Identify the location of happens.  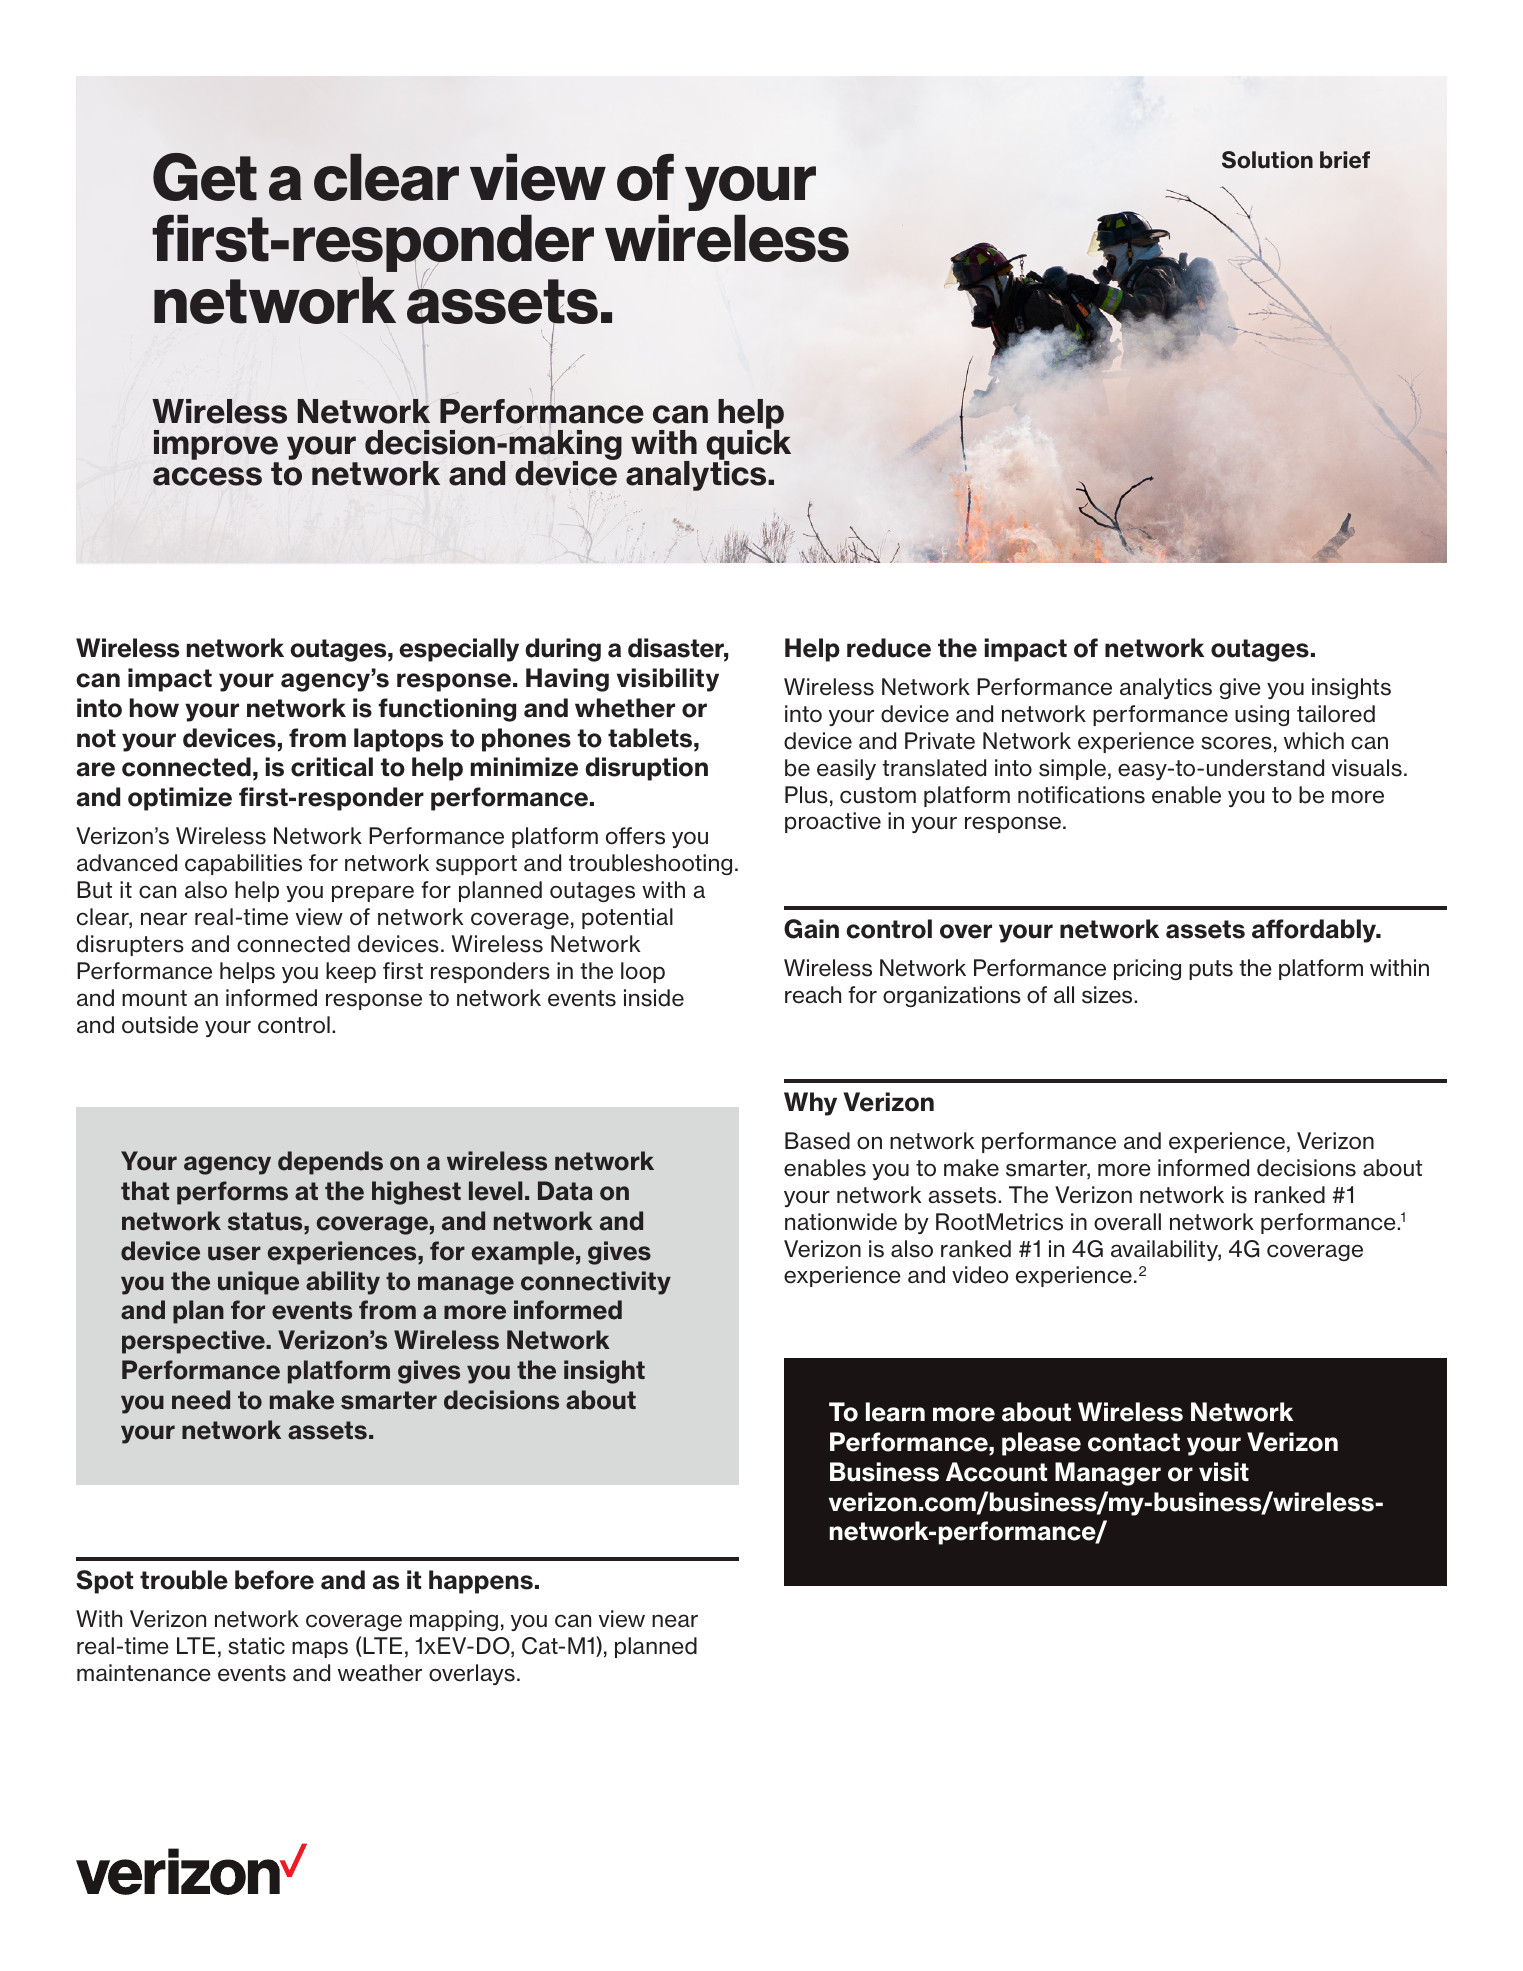
(481, 1582).
